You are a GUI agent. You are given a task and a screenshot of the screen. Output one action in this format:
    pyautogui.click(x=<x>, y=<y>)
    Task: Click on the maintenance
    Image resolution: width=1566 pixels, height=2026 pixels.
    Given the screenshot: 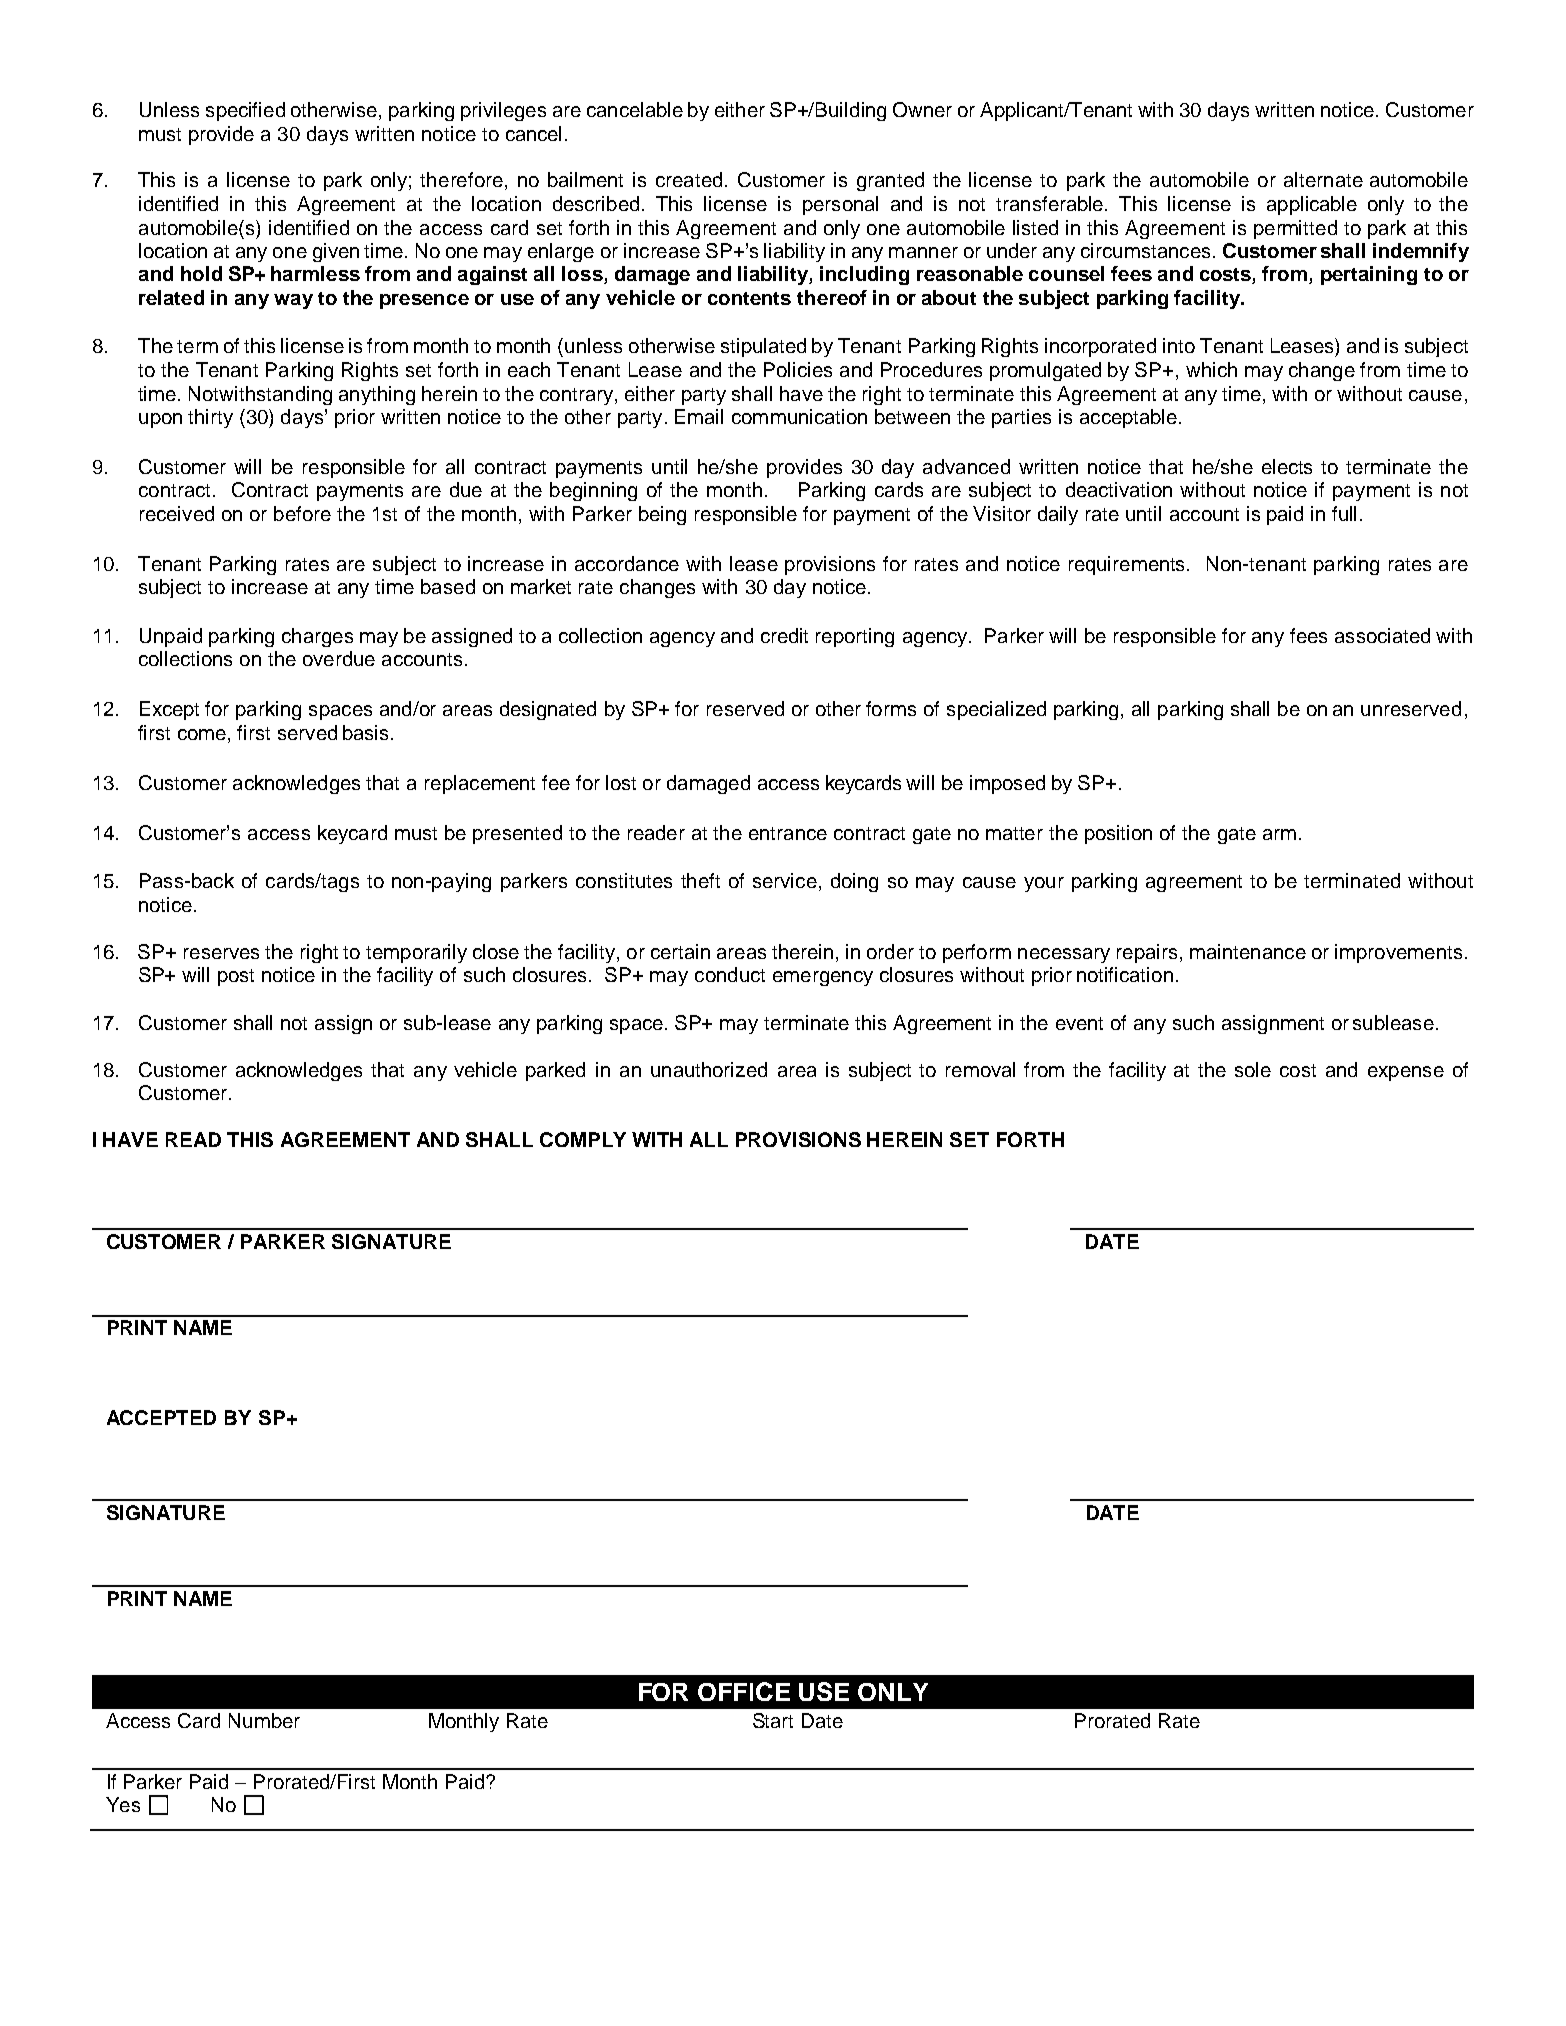 What is the action you would take?
    pyautogui.click(x=1248, y=951)
